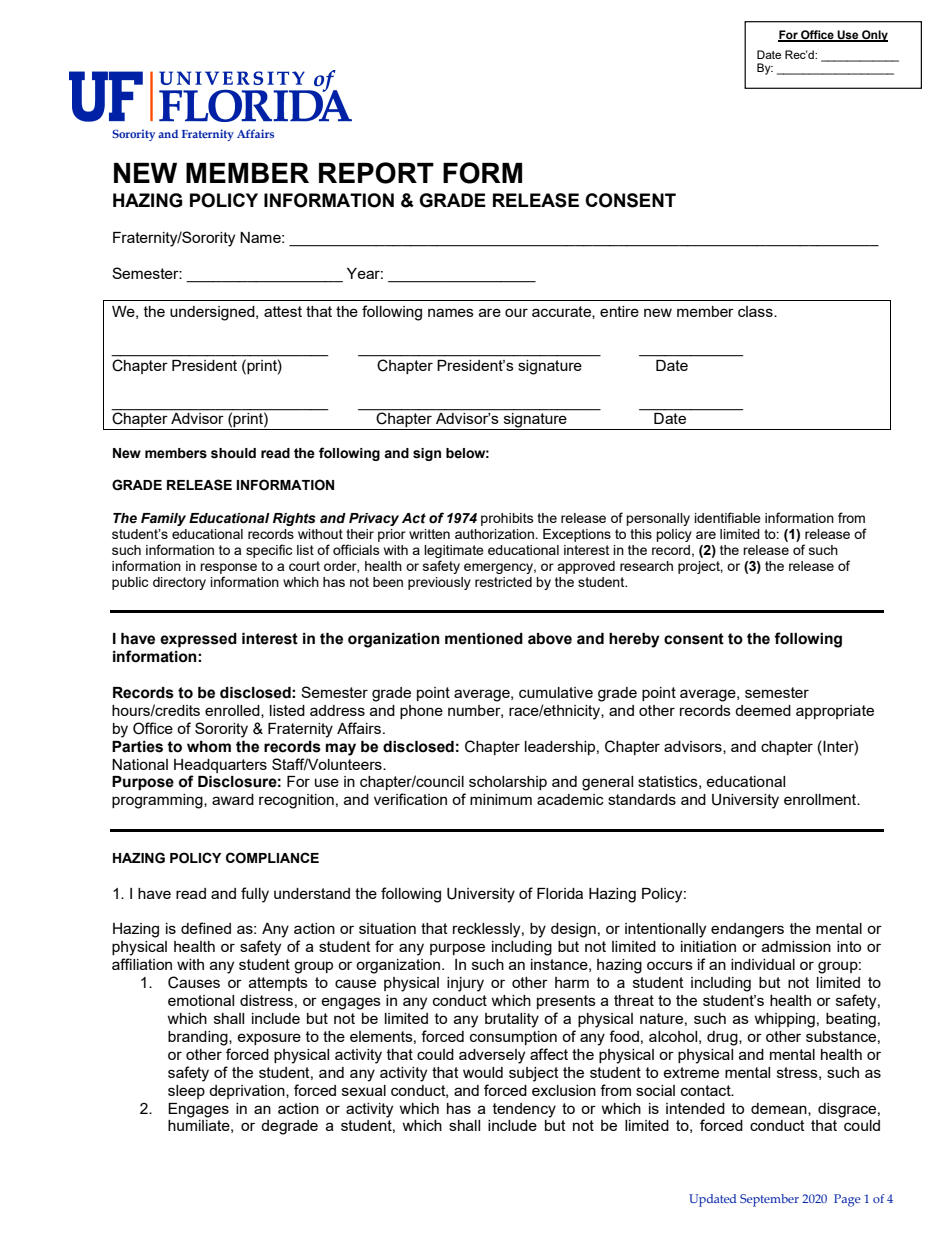 This image has width=952, height=1233. Describe the element at coordinates (198, 640) in the image. I see `expressed` at that location.
